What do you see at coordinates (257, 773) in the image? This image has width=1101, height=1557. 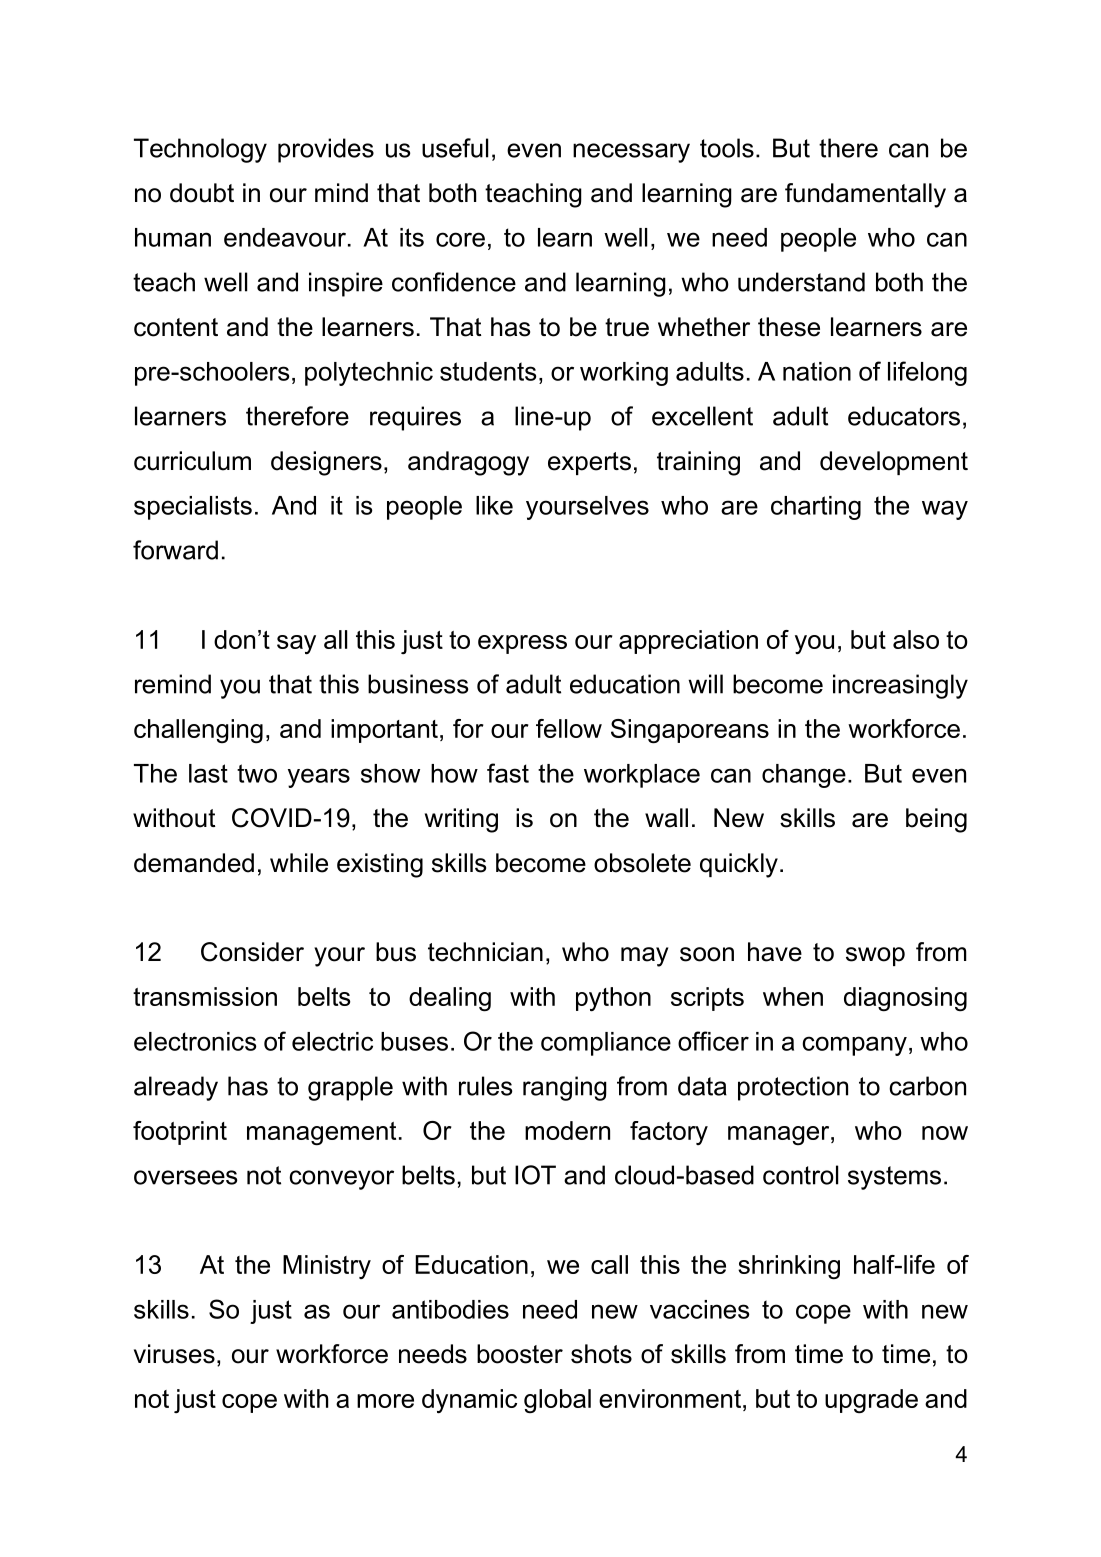 I see `two` at bounding box center [257, 773].
